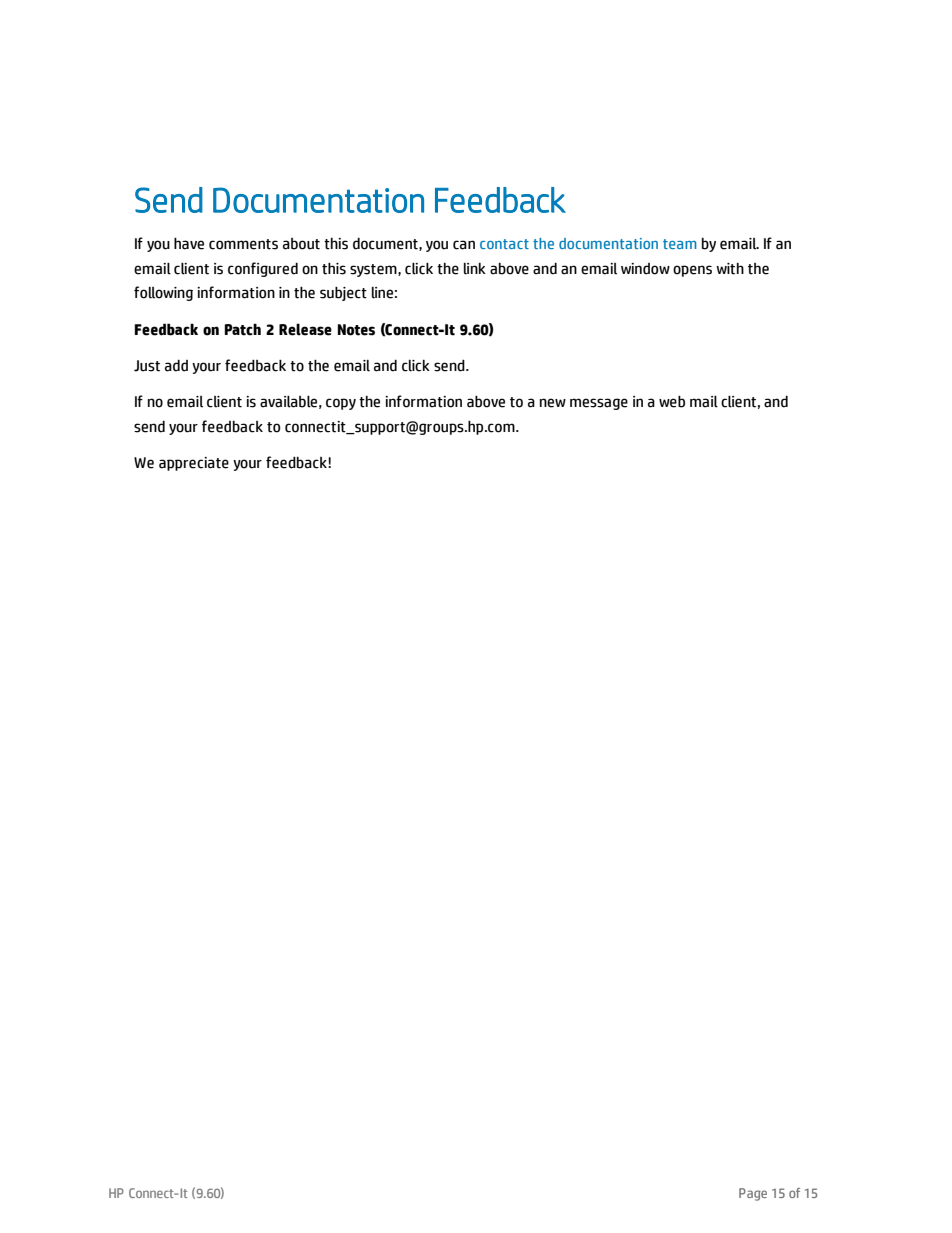 The image size is (952, 1233). What do you see at coordinates (475, 269) in the screenshot?
I see `link` at bounding box center [475, 269].
